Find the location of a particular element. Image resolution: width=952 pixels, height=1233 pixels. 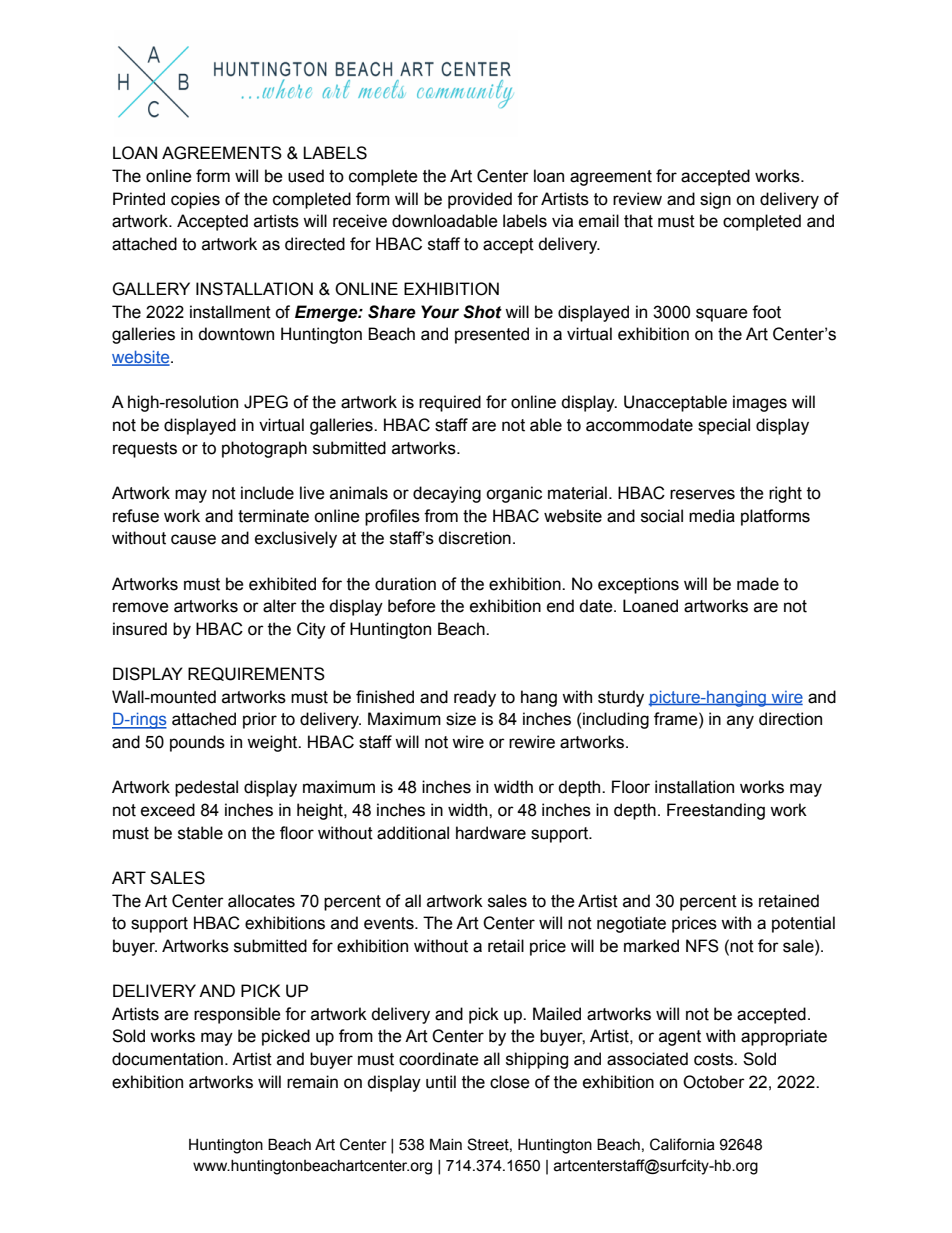

cause is located at coordinates (193, 539).
